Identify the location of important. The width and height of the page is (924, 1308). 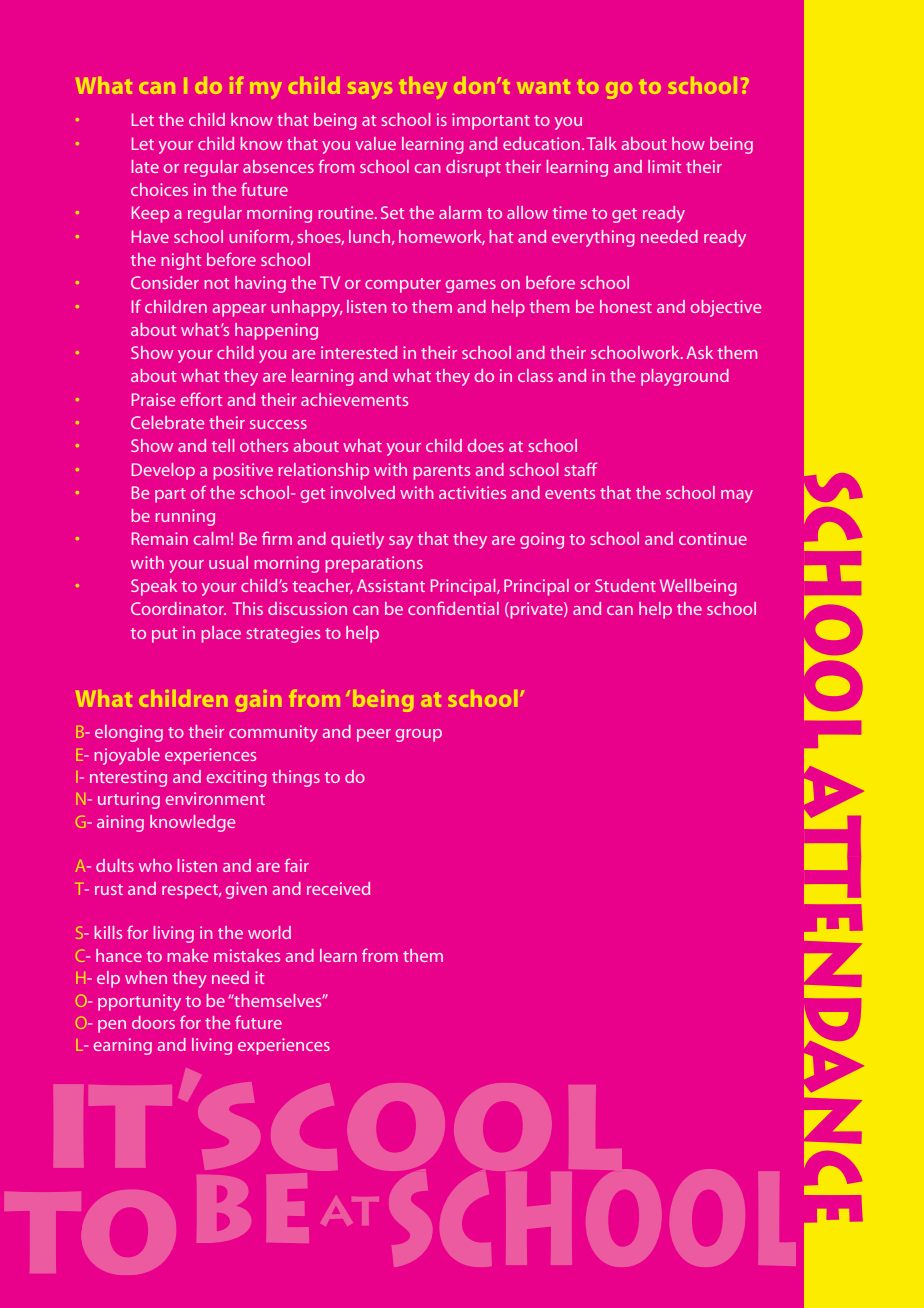
(491, 121).
